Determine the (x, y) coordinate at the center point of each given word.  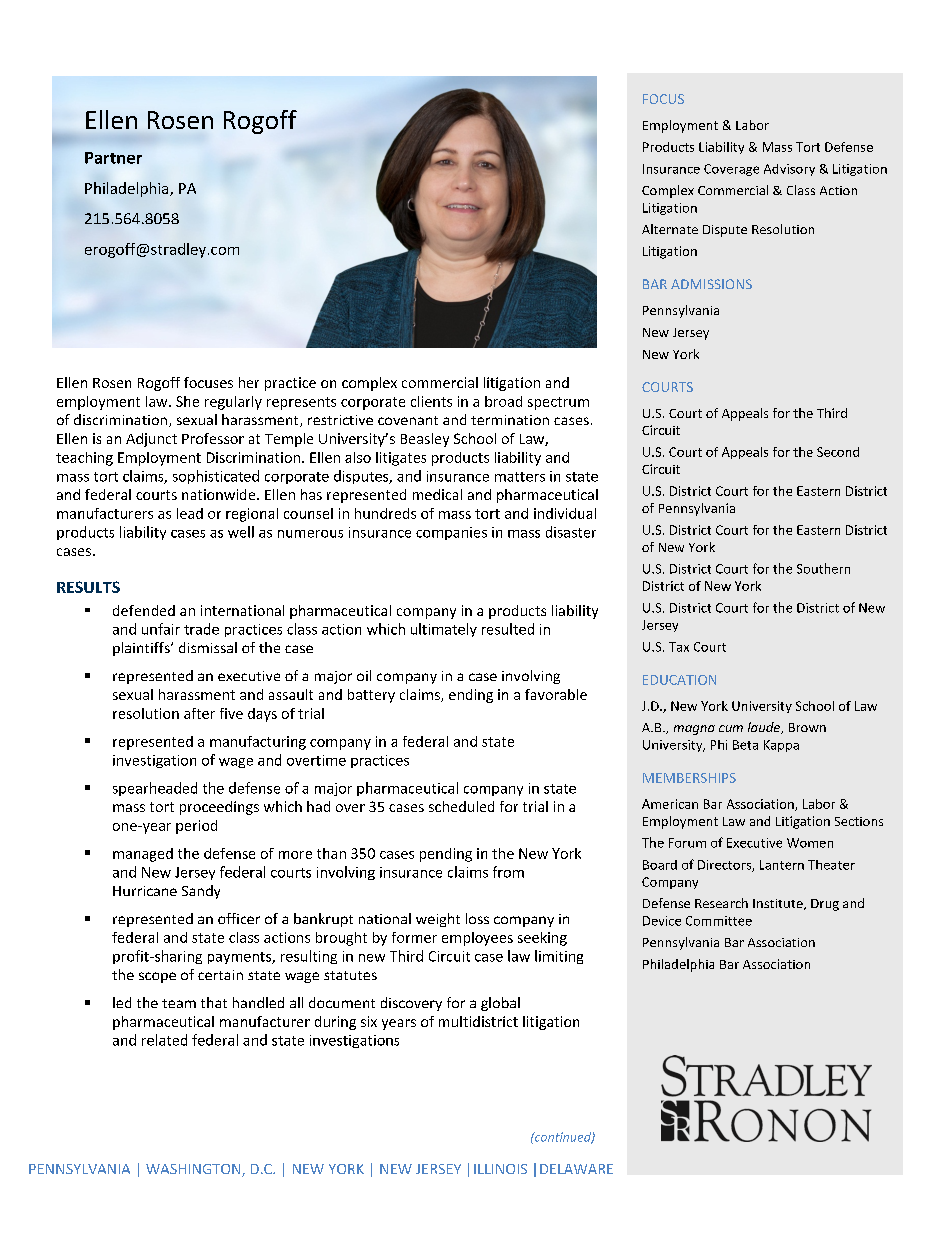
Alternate (670, 229)
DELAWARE (576, 1169)
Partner (113, 158)
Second (838, 452)
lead (190, 513)
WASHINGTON (194, 1170)
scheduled (461, 806)
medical (437, 494)
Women (810, 843)
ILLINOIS (500, 1169)
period (196, 827)
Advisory (789, 170)
